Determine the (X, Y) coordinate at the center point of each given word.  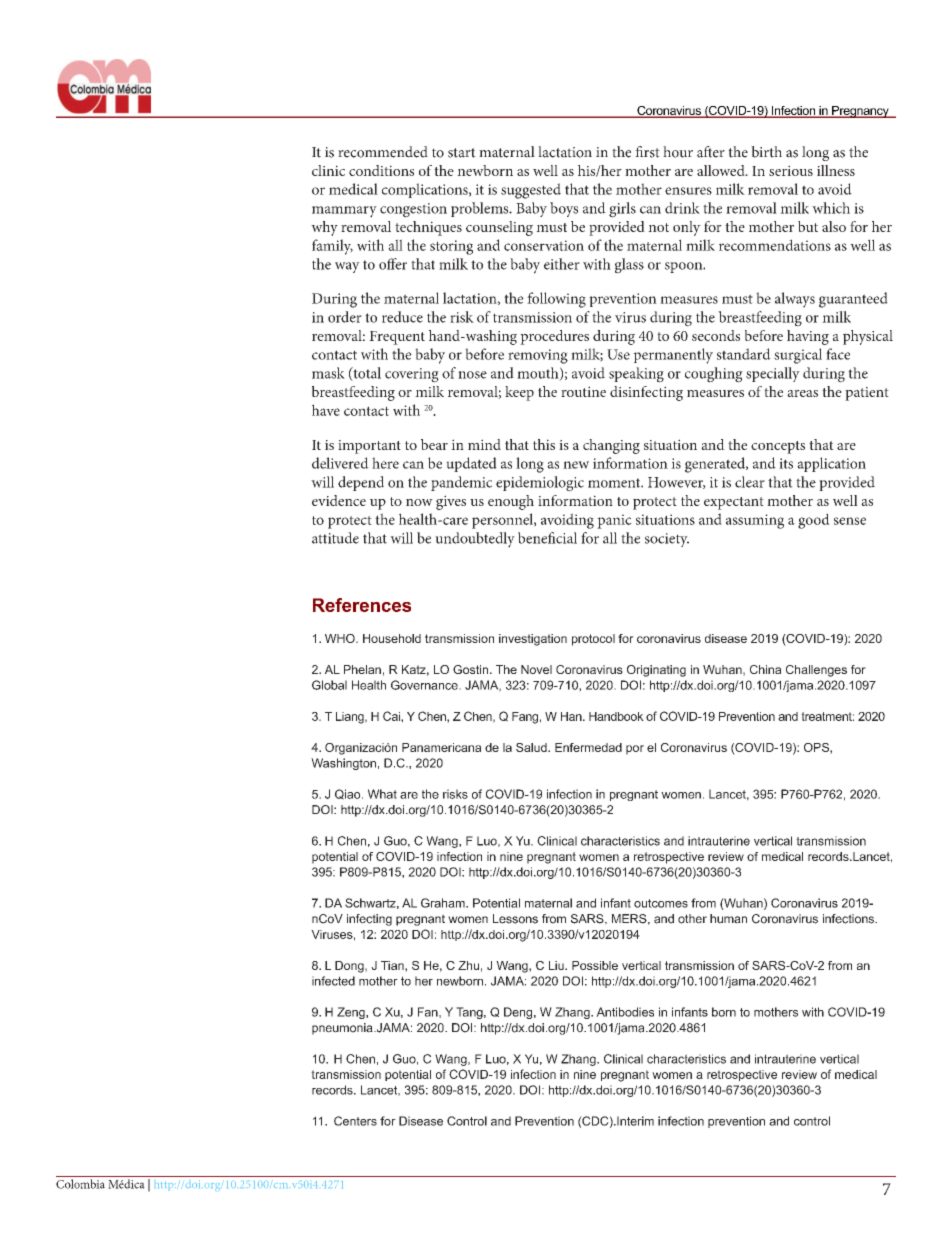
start (462, 153)
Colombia (80, 1184)
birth (766, 152)
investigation (533, 640)
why (324, 228)
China (765, 669)
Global (329, 685)
